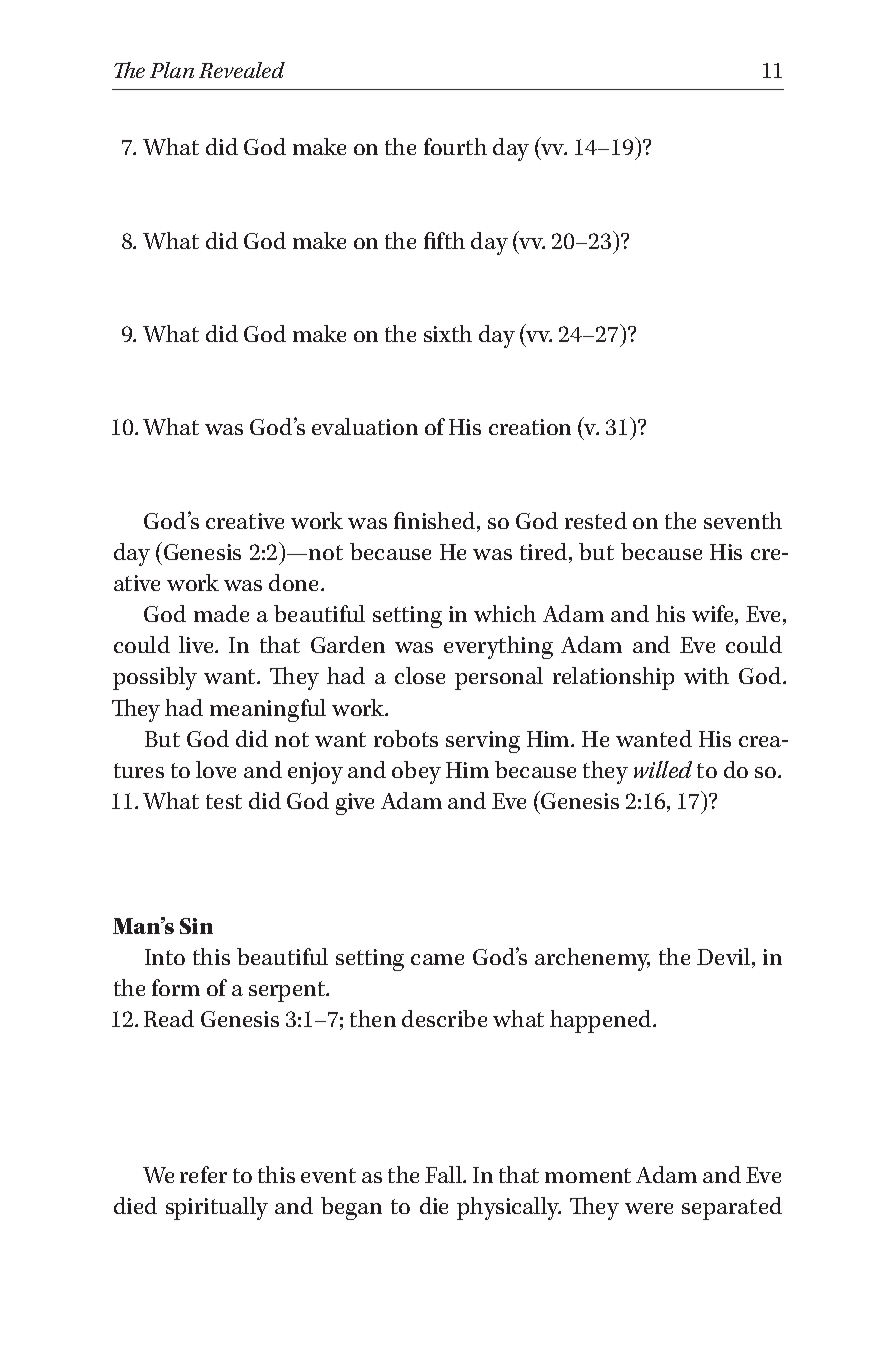 The width and height of the page is (896, 1345). I want to click on fifth, so click(444, 240).
